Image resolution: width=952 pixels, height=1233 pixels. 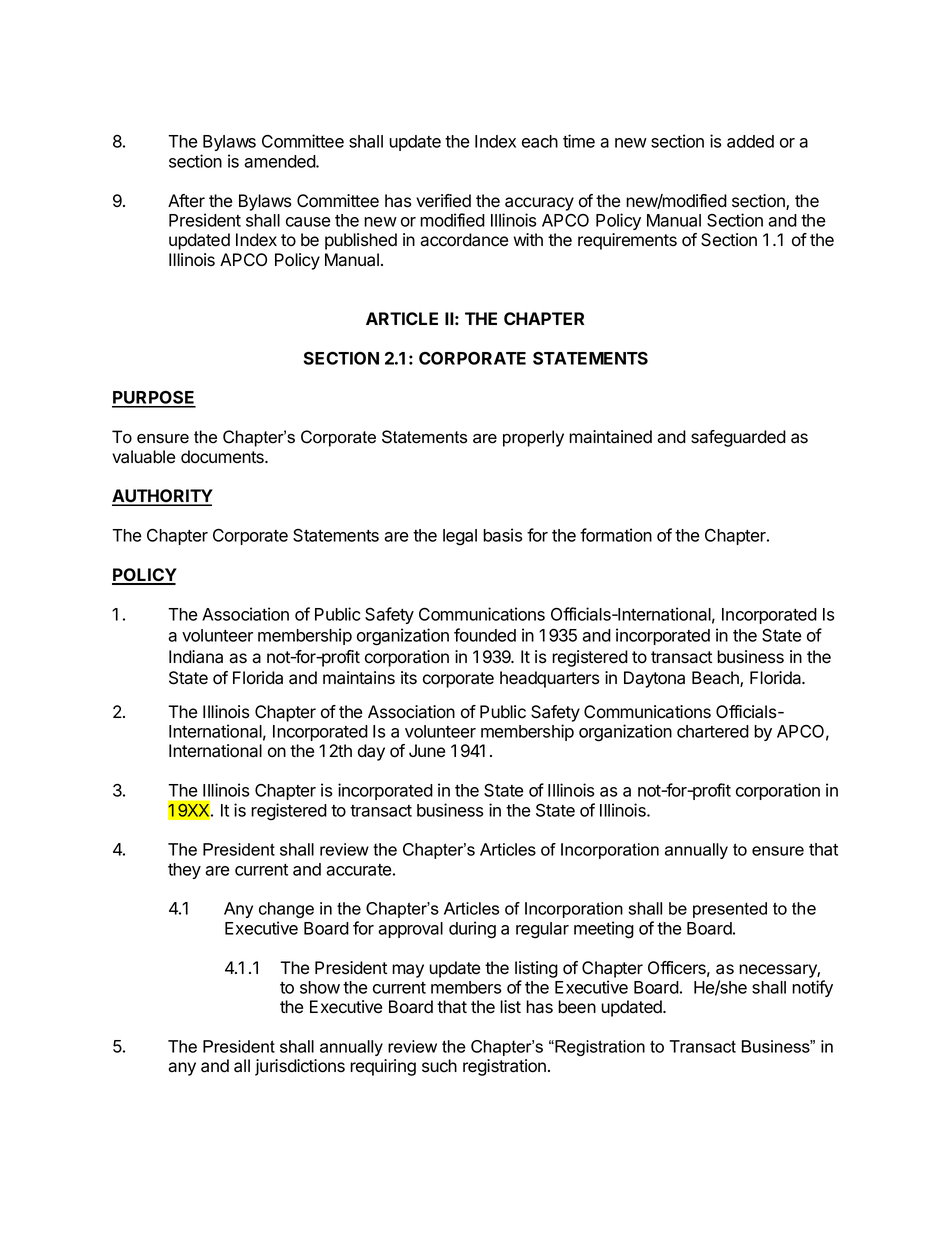 I want to click on added, so click(x=750, y=141).
